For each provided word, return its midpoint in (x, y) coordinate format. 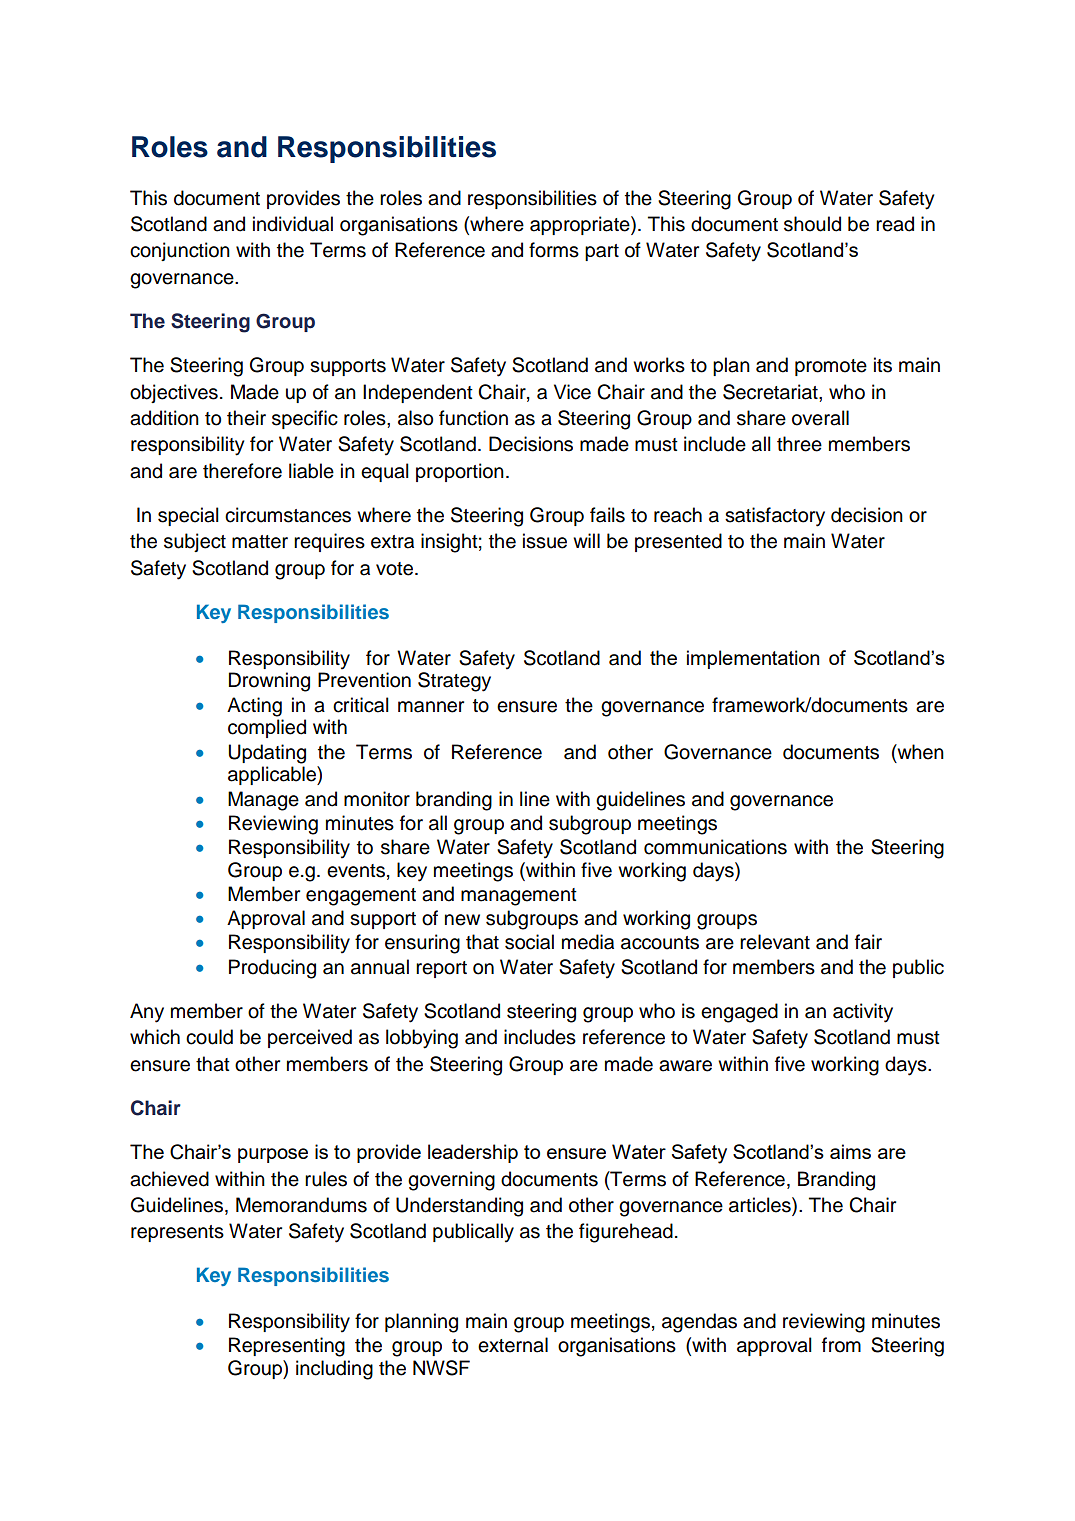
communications (715, 847)
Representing (287, 1347)
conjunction (180, 251)
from (841, 1345)
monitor (377, 799)
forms (554, 250)
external (513, 1345)
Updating (267, 754)
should (812, 224)
